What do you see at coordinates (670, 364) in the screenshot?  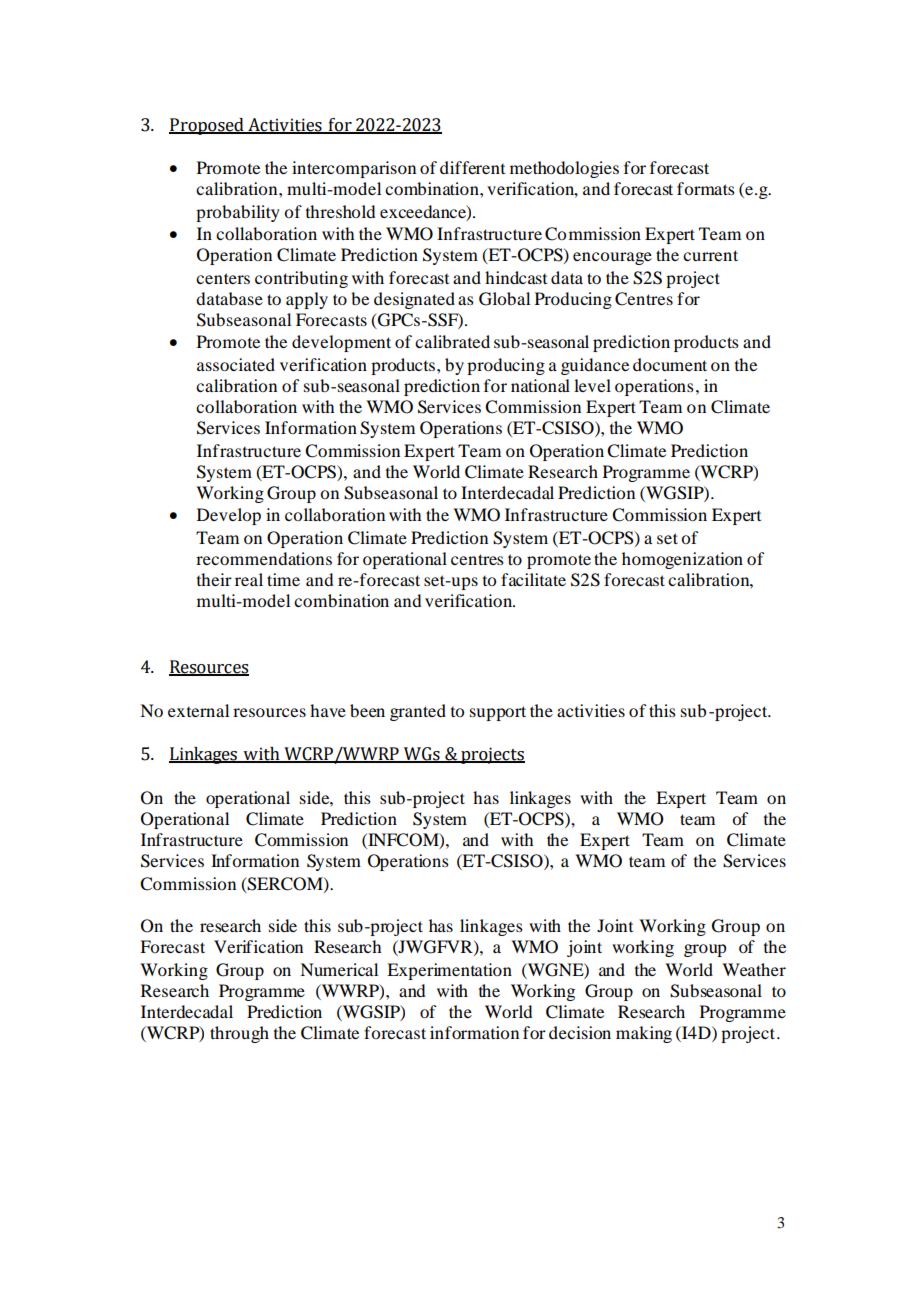 I see `document` at bounding box center [670, 364].
